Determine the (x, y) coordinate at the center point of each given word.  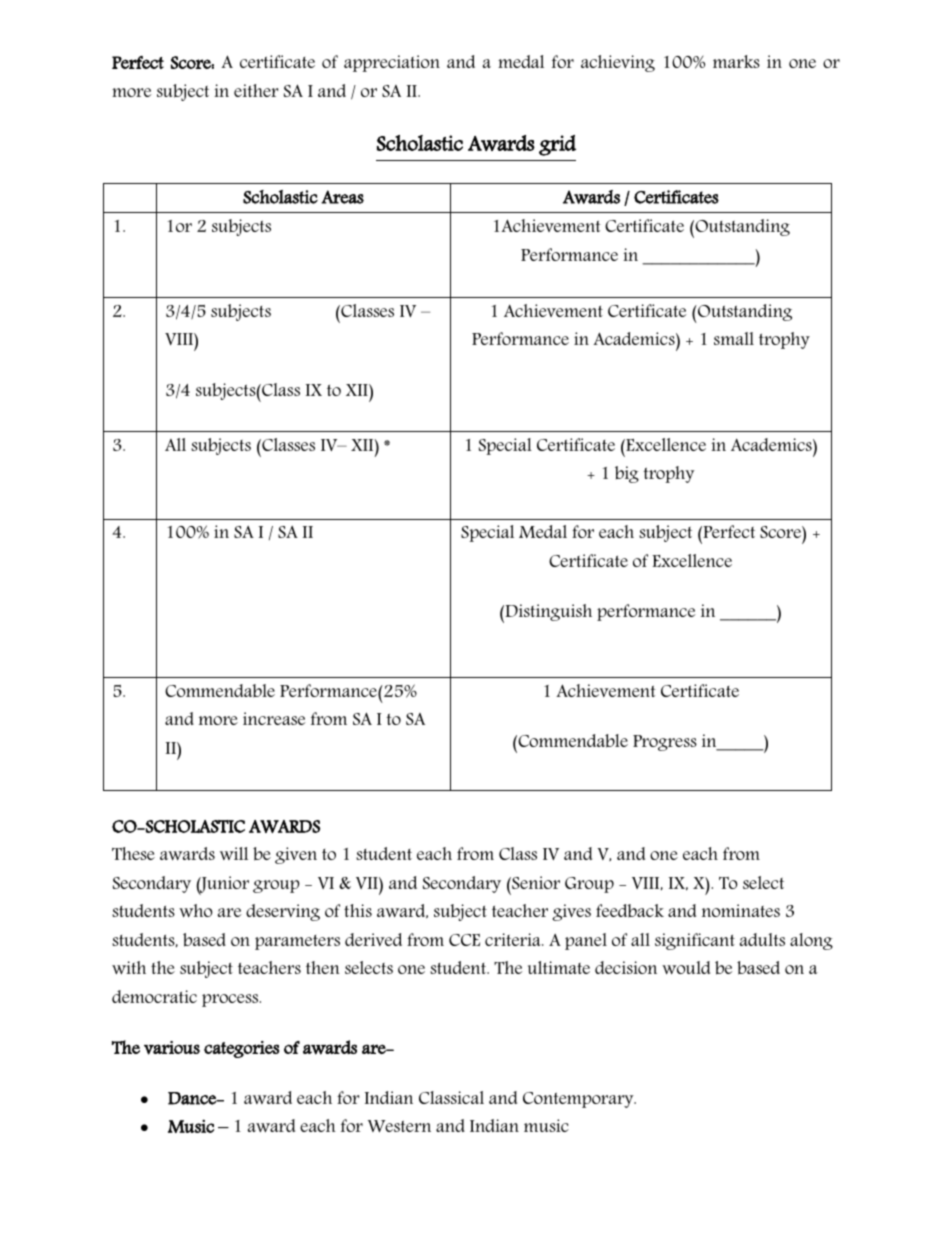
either (256, 90)
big (627, 474)
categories (241, 1049)
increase (274, 718)
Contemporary (579, 1100)
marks (736, 61)
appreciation (392, 63)
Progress (665, 743)
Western (399, 1126)
